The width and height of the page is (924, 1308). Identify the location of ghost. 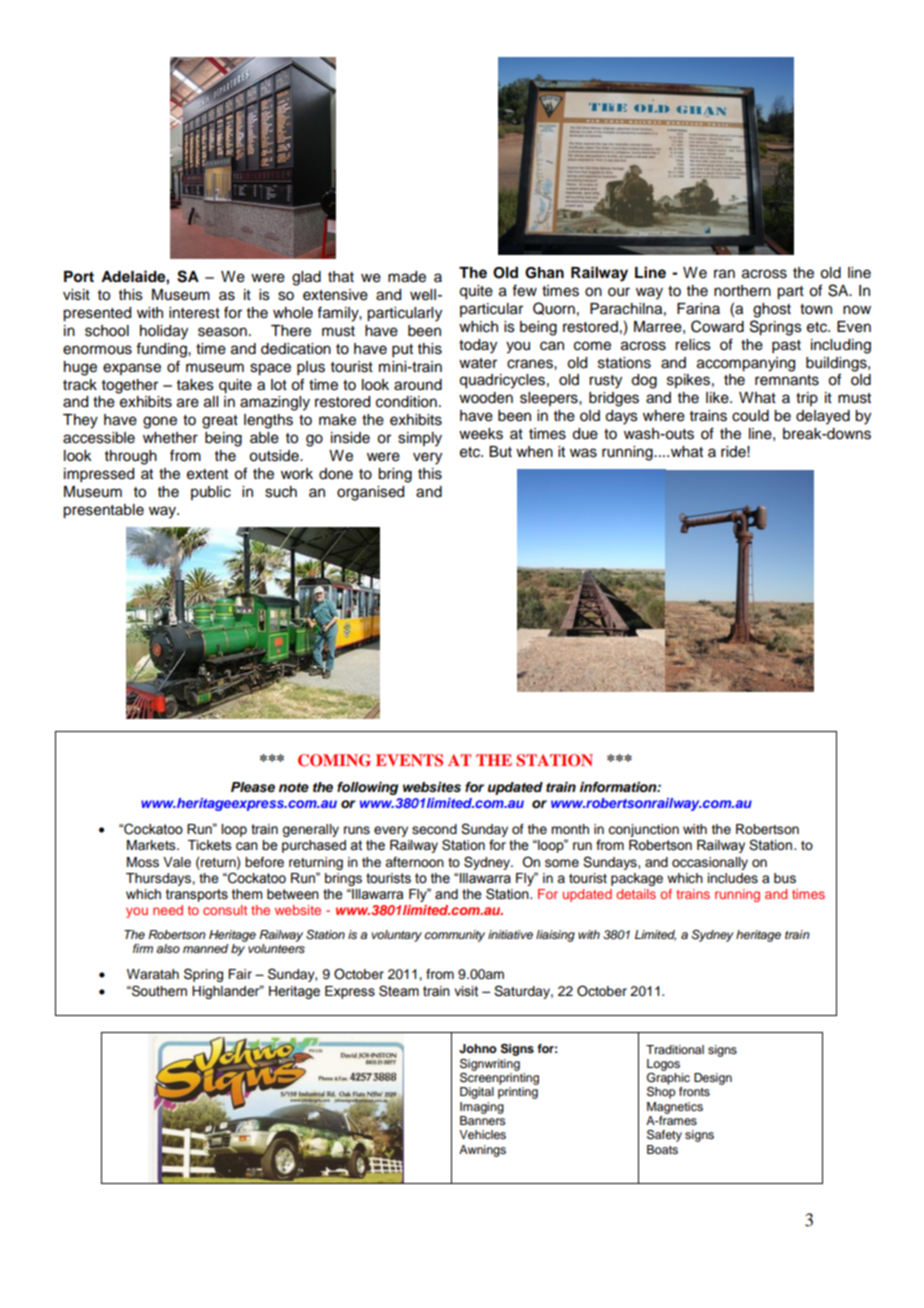
(772, 310).
